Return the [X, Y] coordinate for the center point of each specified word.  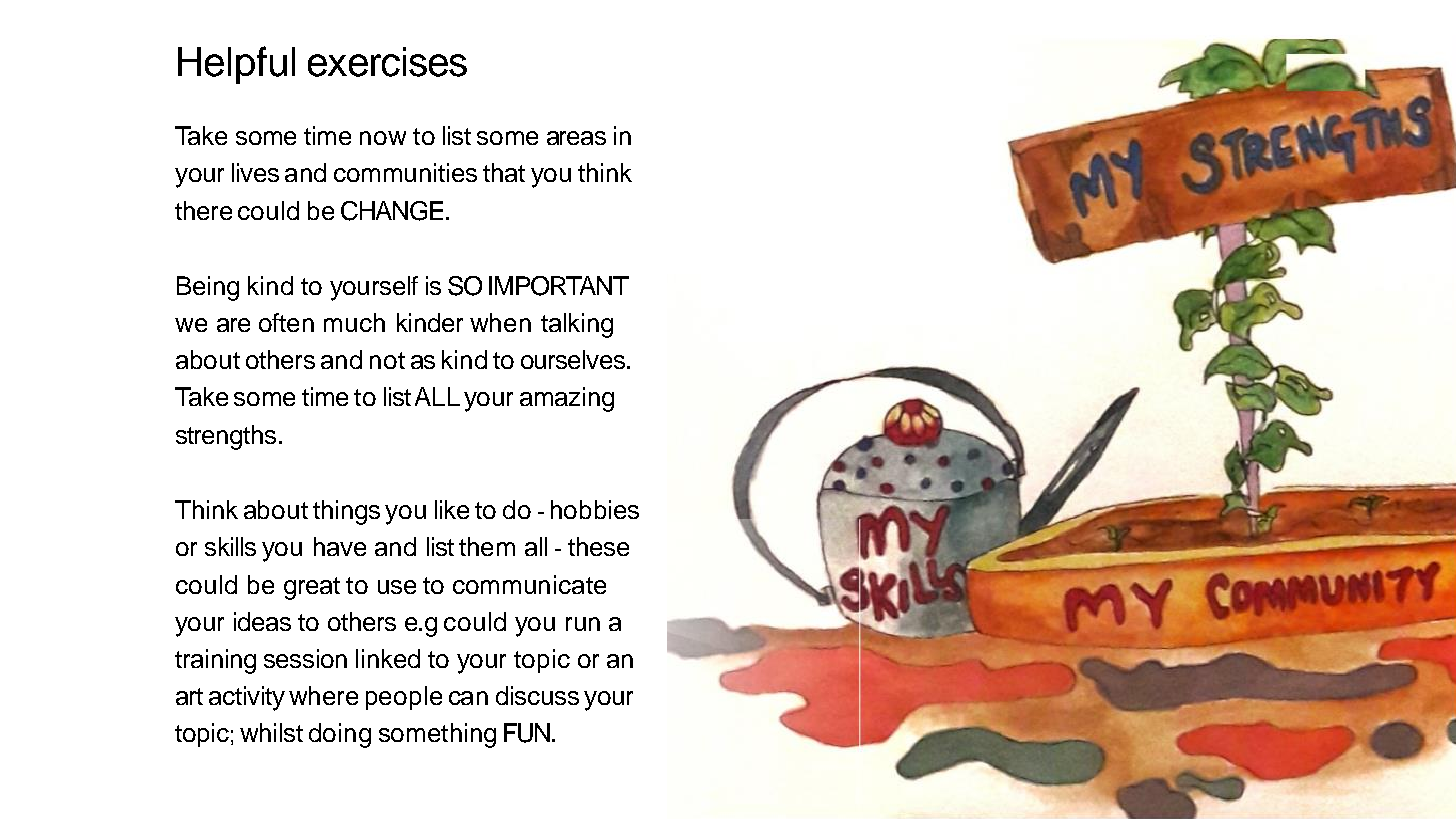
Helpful [236, 65]
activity [247, 698]
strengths [226, 437]
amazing [567, 399]
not [387, 360]
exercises [387, 62]
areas [576, 138]
